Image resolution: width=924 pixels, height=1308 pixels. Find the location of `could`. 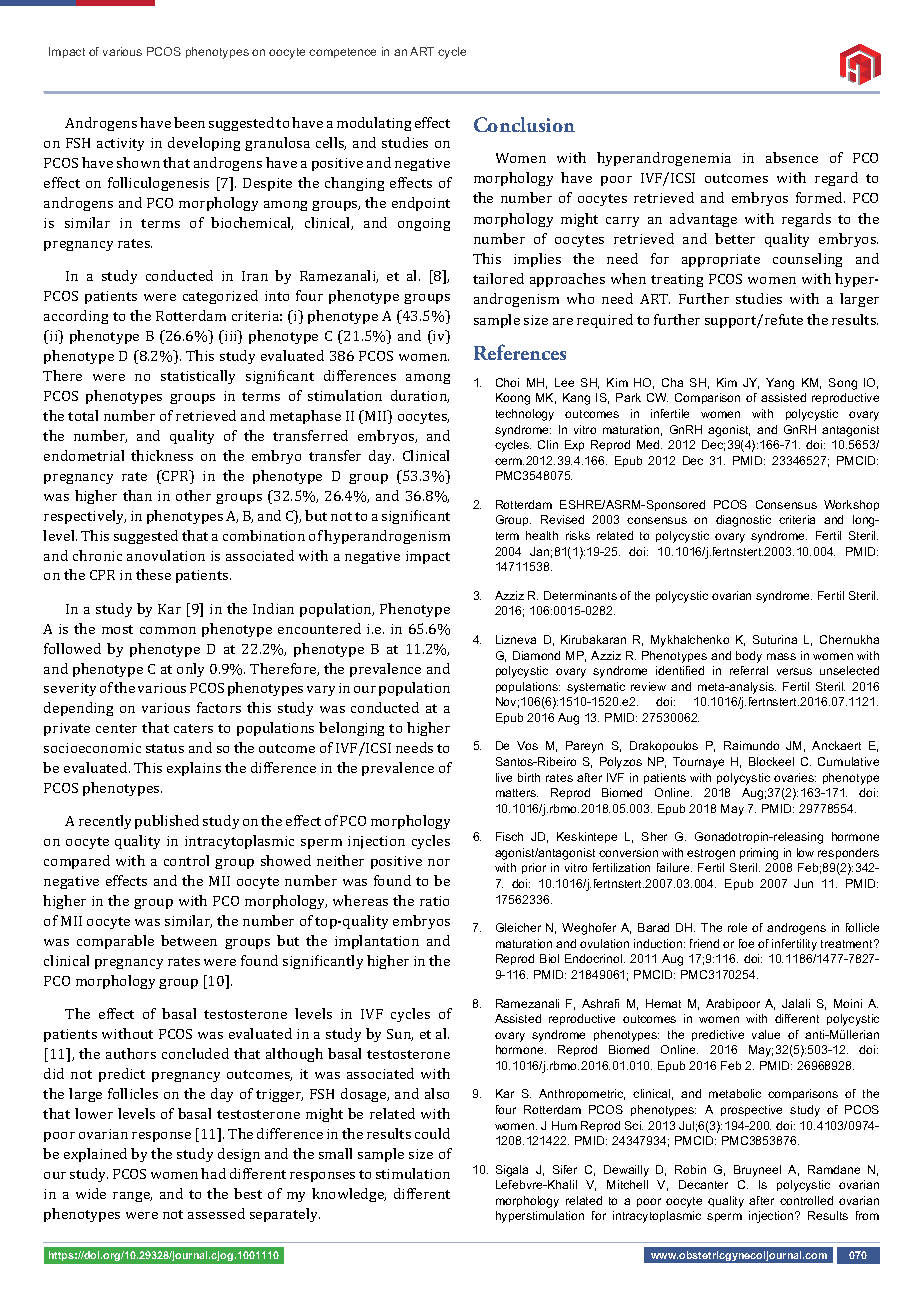

could is located at coordinates (432, 1133).
